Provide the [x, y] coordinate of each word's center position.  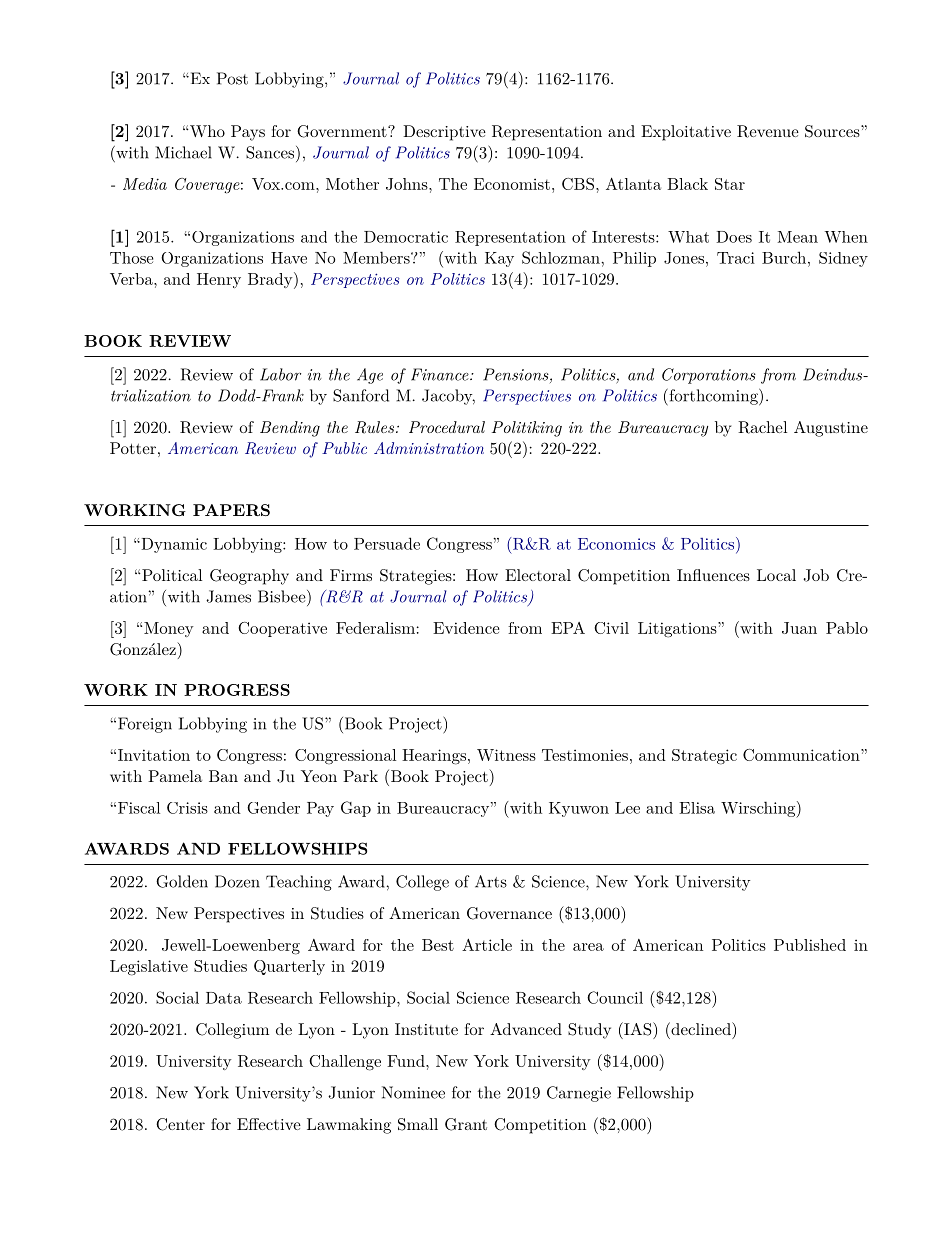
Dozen [237, 881]
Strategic [704, 757]
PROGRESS [237, 690]
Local [776, 575]
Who [206, 131]
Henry [219, 280]
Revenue [768, 131]
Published [810, 945]
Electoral [538, 575]
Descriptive [444, 133]
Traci [736, 258]
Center [180, 1124]
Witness [506, 755]
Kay [499, 259]
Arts [491, 881]
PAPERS [231, 510]
